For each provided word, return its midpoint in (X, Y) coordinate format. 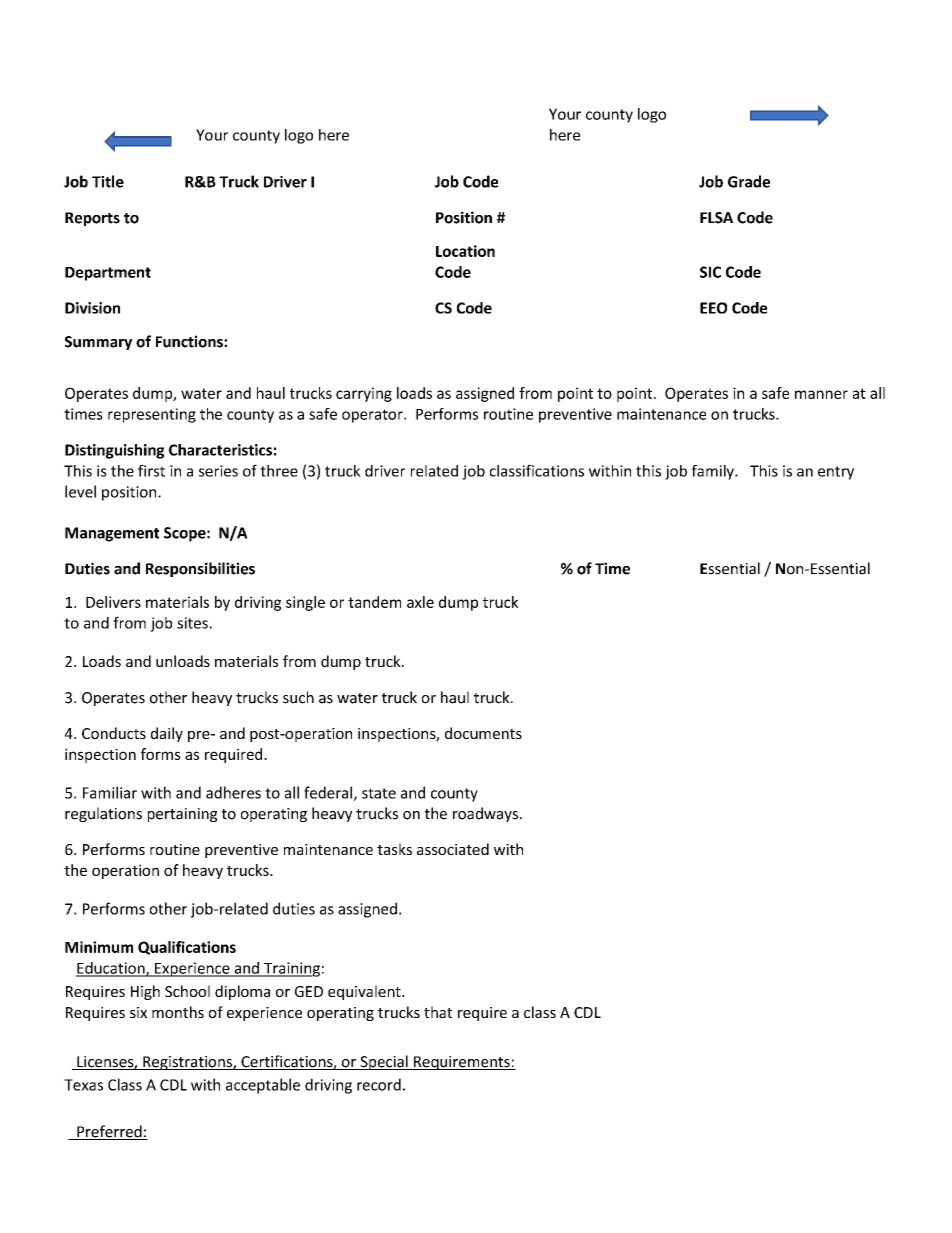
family (714, 472)
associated (453, 849)
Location (465, 251)
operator (373, 416)
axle (420, 602)
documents (483, 733)
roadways (487, 814)
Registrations (187, 1063)
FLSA (716, 218)
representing (152, 415)
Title (108, 181)
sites (192, 623)
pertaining (182, 815)
